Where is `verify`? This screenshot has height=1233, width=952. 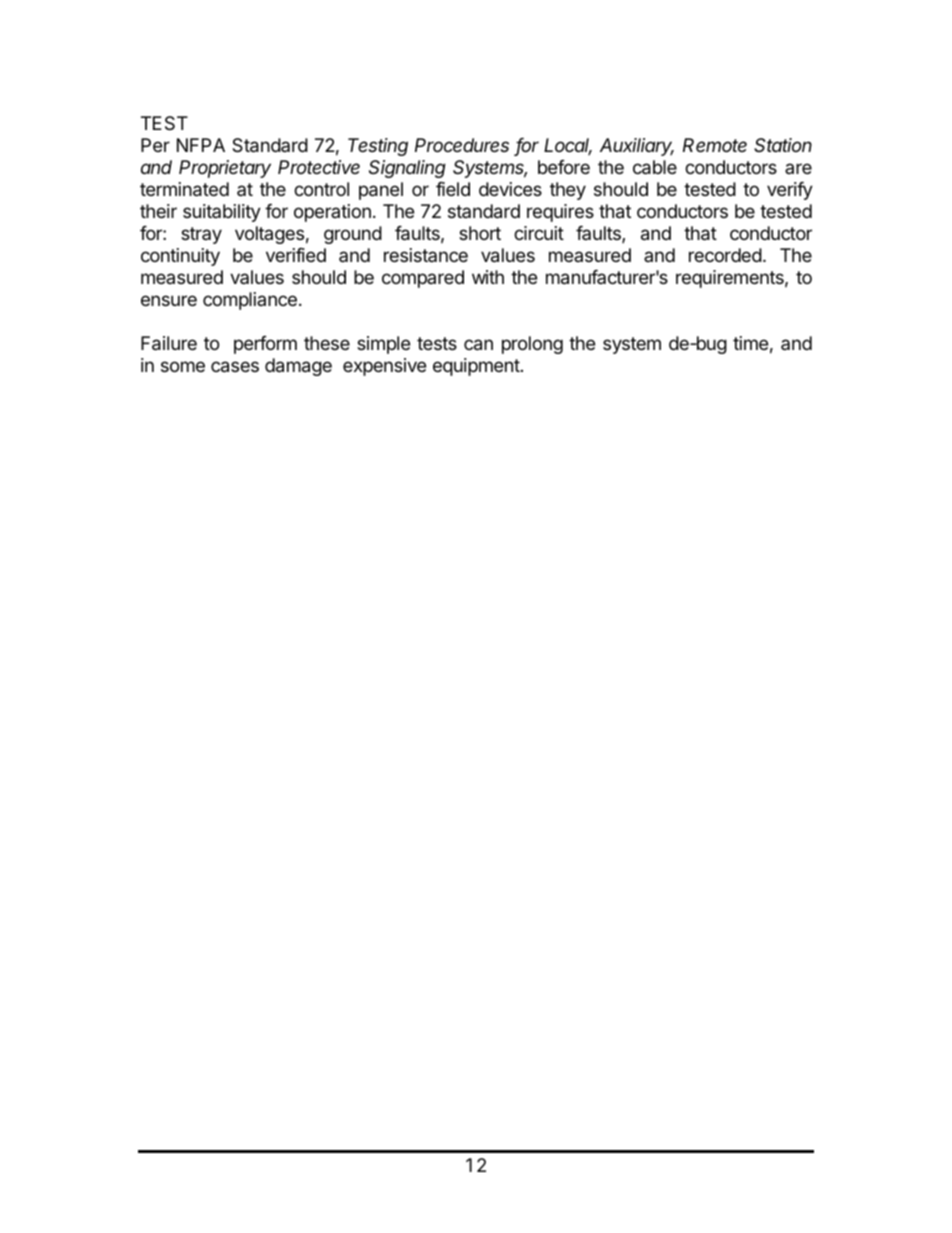 verify is located at coordinates (790, 191).
